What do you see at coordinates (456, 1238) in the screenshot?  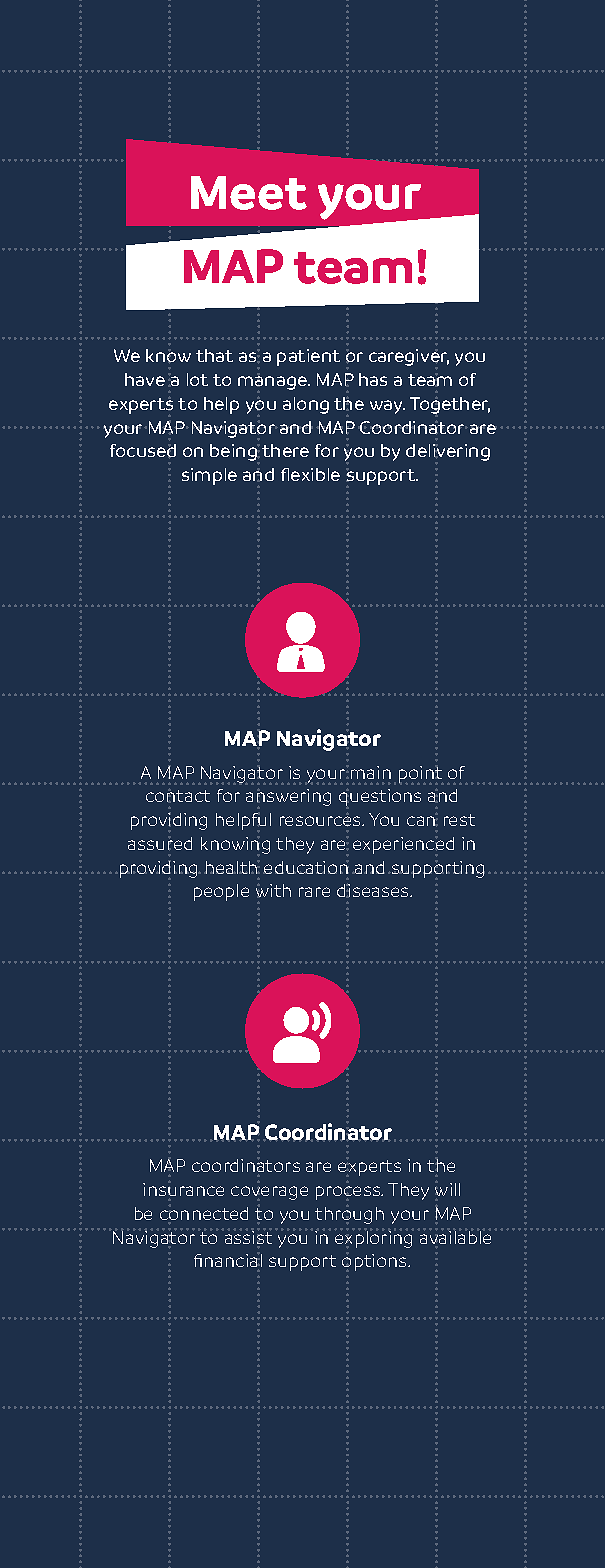 I see `available` at bounding box center [456, 1238].
